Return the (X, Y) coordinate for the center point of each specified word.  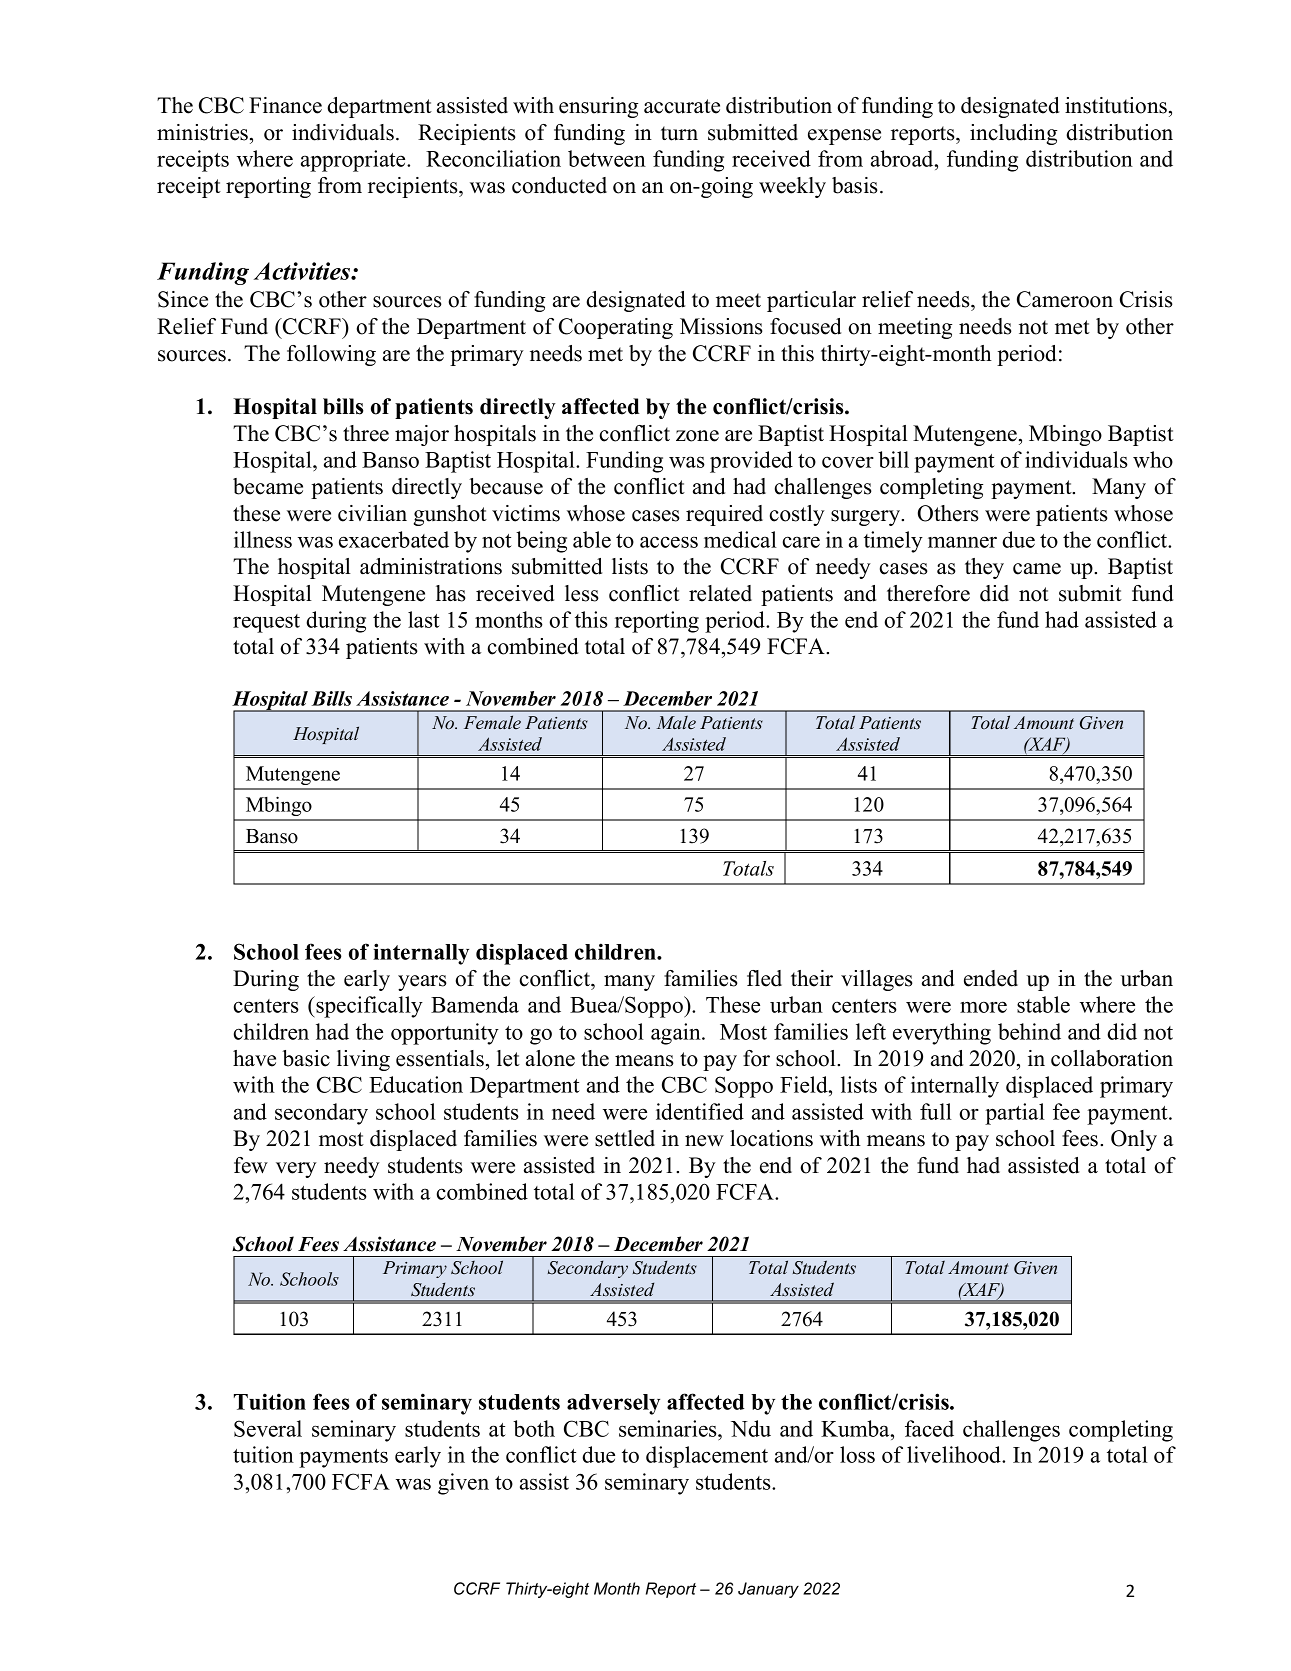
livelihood (955, 1454)
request (266, 623)
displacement (707, 1457)
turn (679, 133)
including (1013, 134)
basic (306, 1058)
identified (700, 1111)
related (720, 593)
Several (268, 1428)
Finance (285, 105)
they (984, 568)
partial (1015, 1114)
